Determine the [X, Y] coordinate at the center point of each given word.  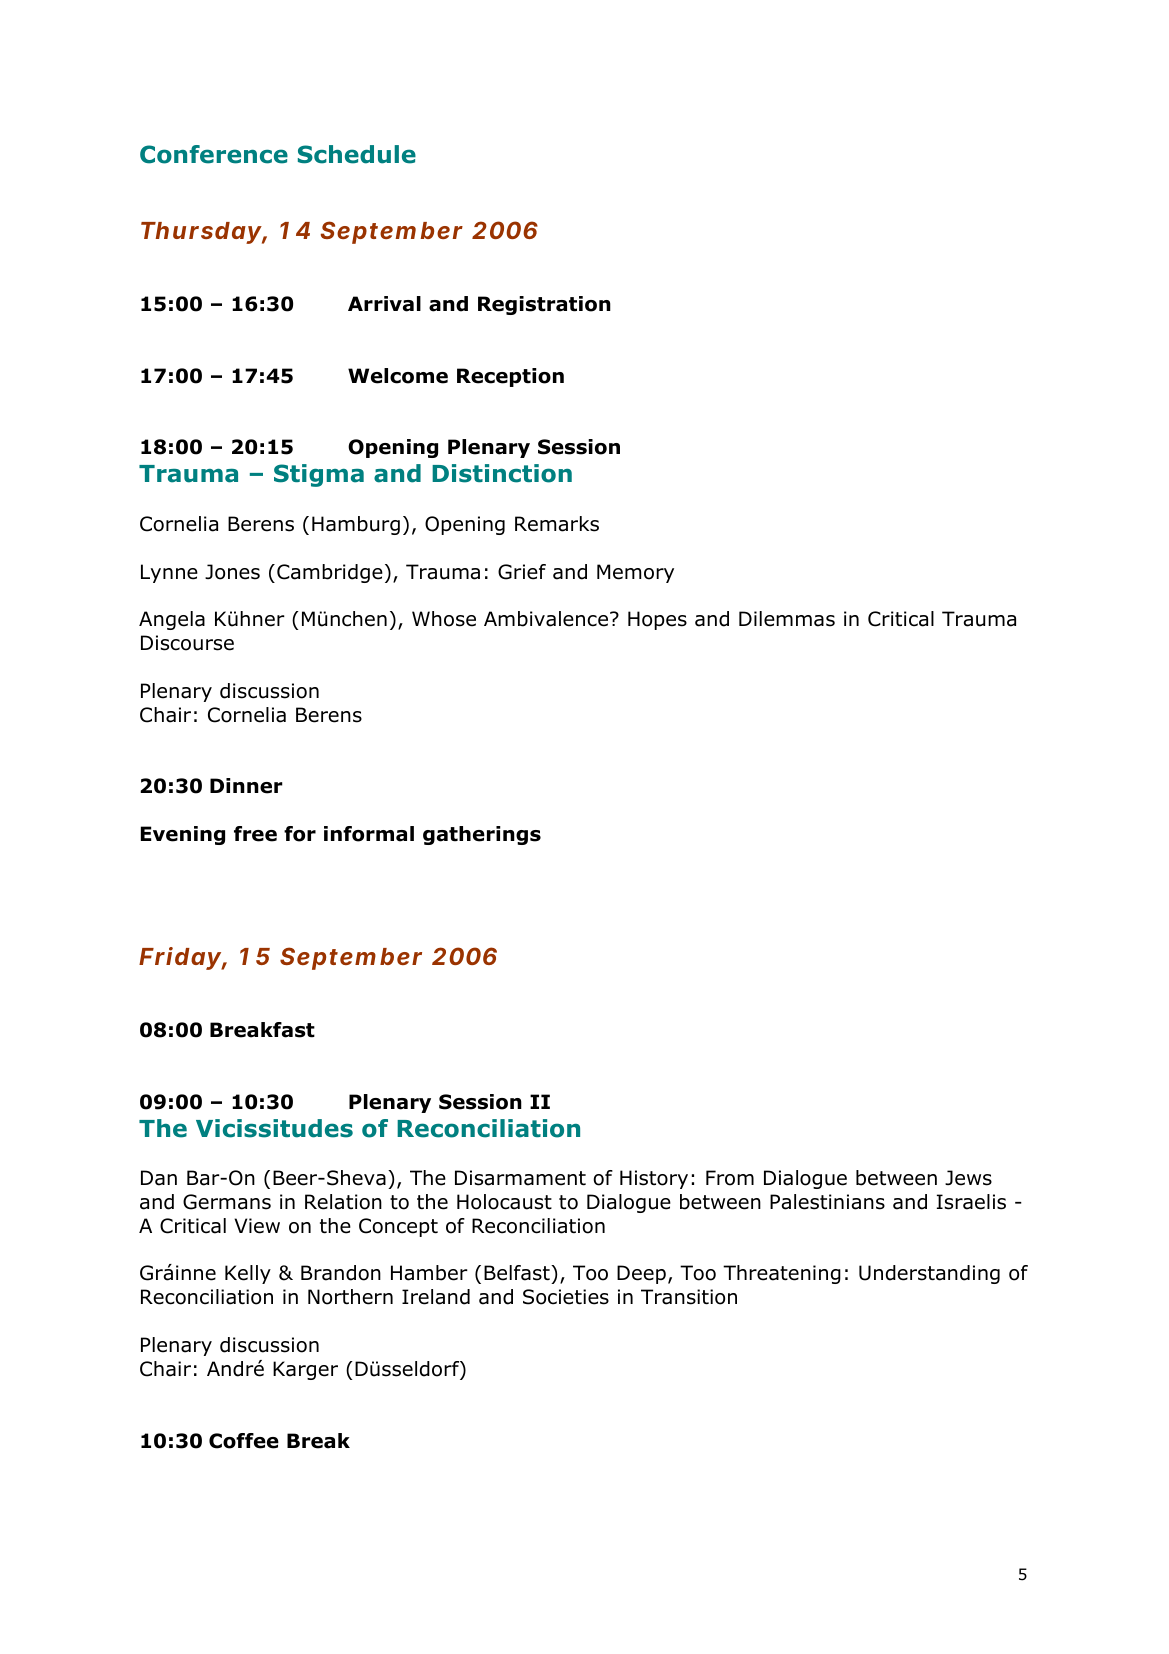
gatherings [482, 835]
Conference [214, 154]
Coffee [244, 1441]
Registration [544, 305]
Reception [510, 377]
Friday [179, 958]
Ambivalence [546, 619]
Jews [968, 1178]
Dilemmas [787, 619]
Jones [232, 572]
